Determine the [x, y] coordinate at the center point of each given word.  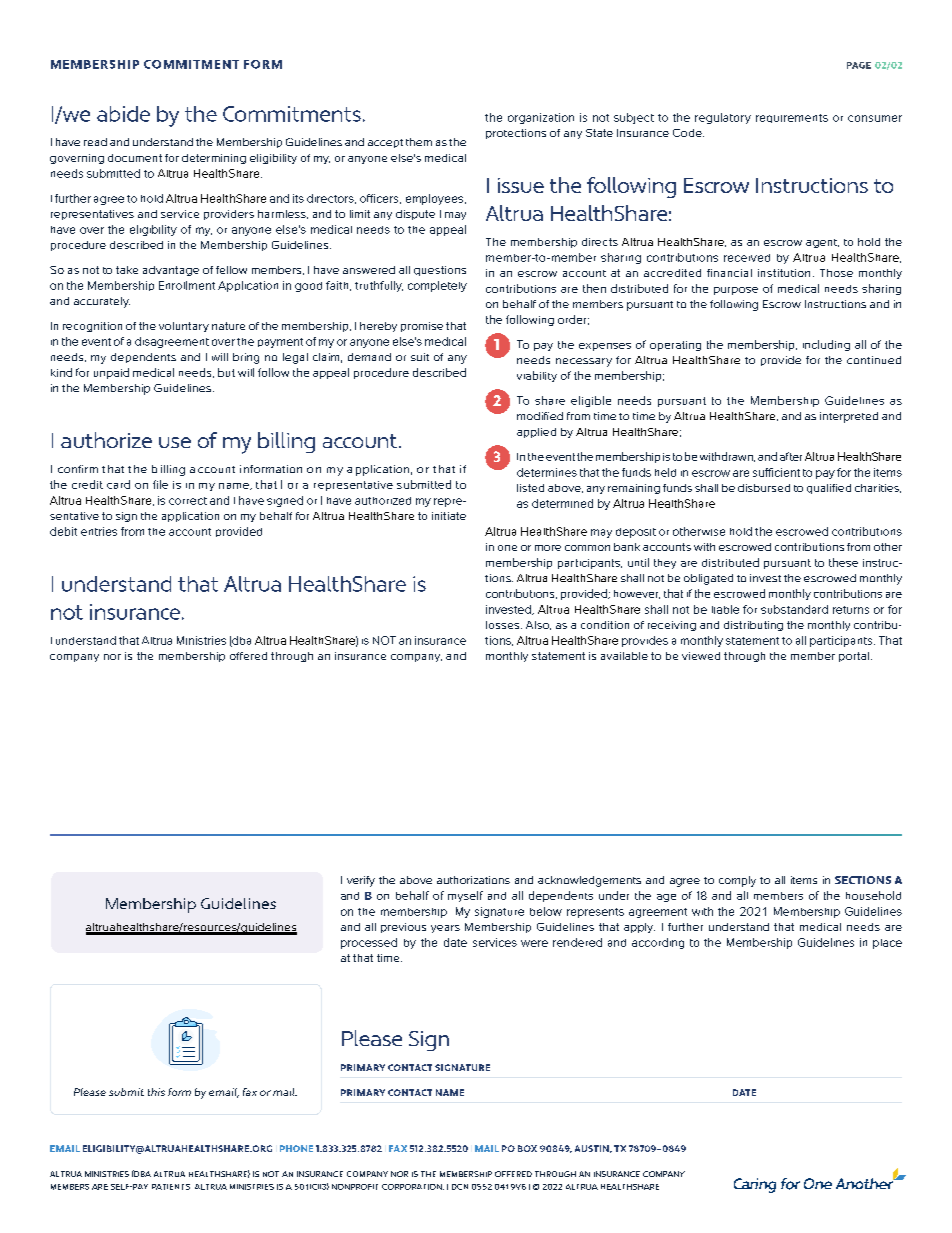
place [887, 944]
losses [504, 625]
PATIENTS [171, 1187]
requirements [792, 118]
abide [123, 114]
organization [541, 118]
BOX [527, 1148]
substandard [794, 609]
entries [99, 531]
